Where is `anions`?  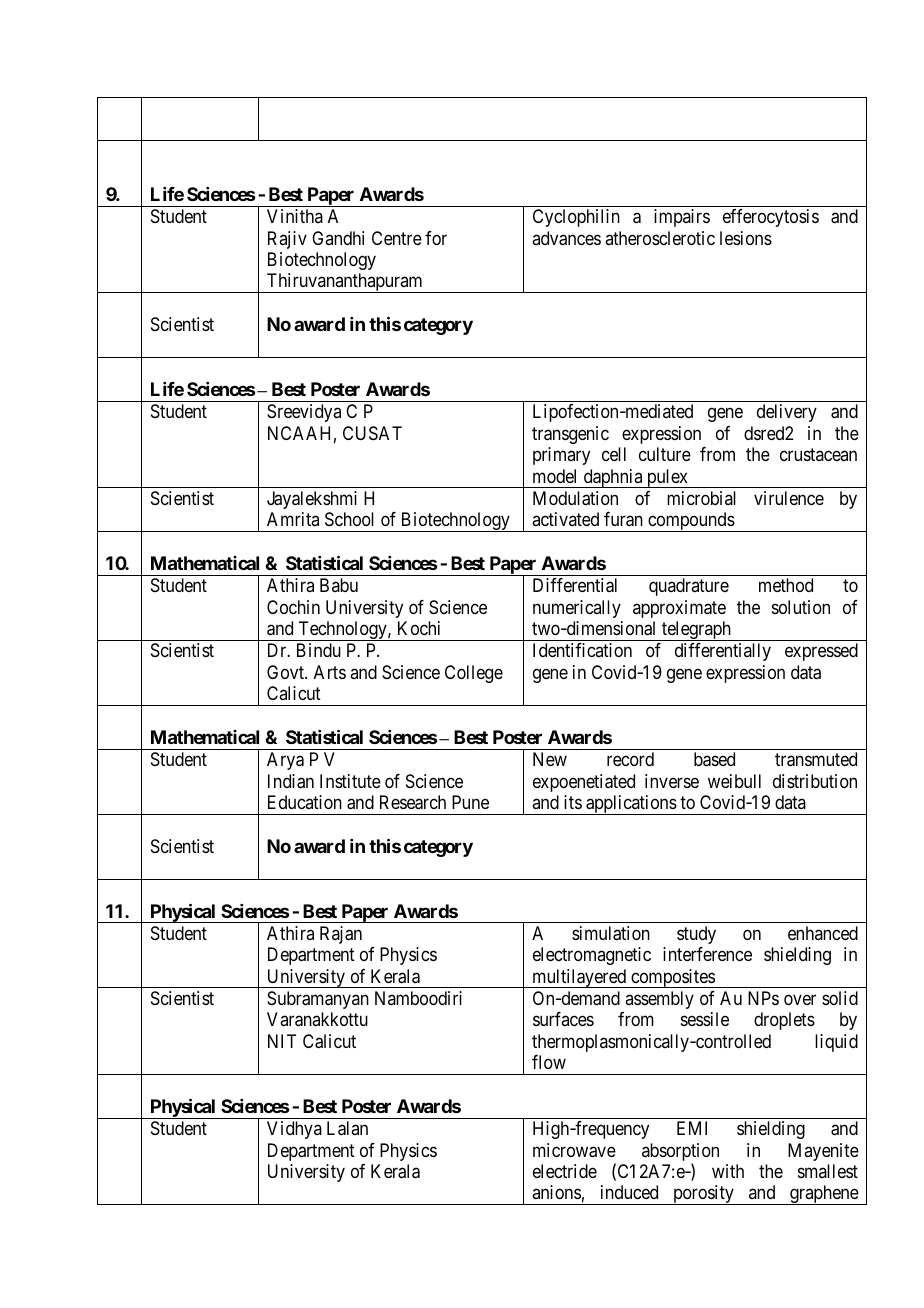
anions is located at coordinates (556, 1192).
